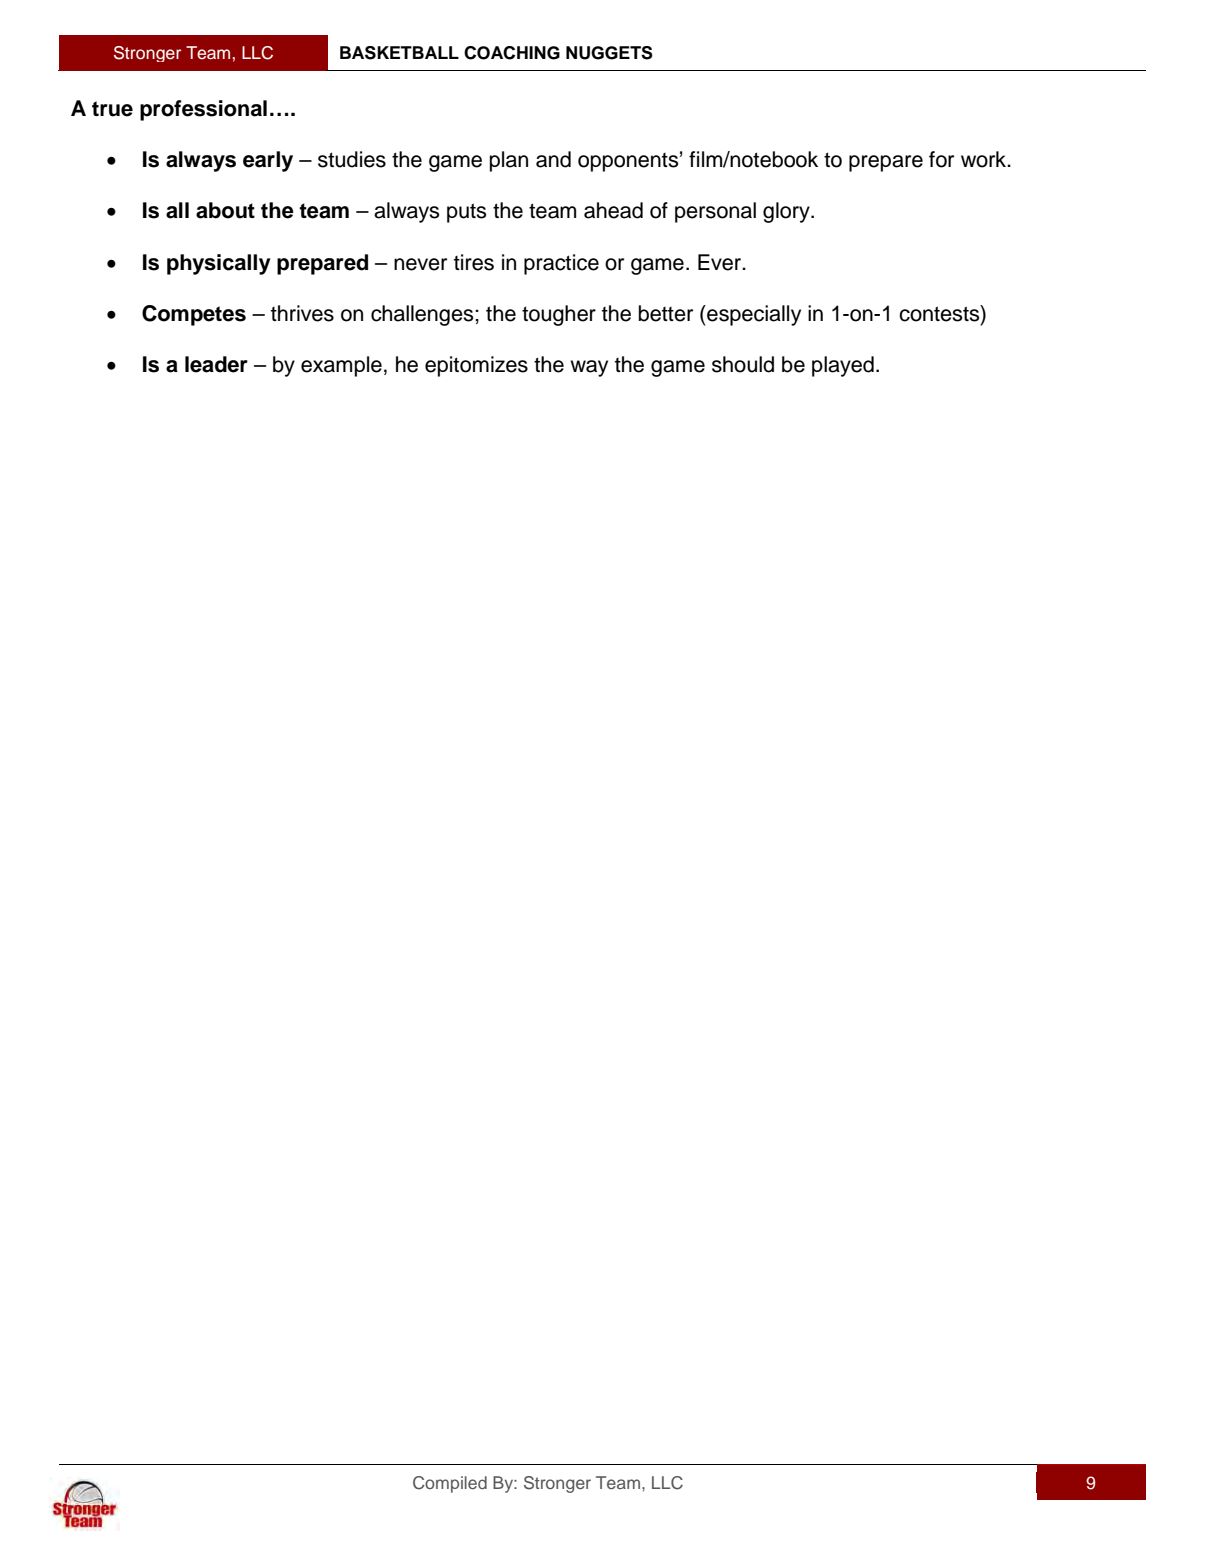  Describe the element at coordinates (216, 364) in the screenshot. I see `leader` at that location.
